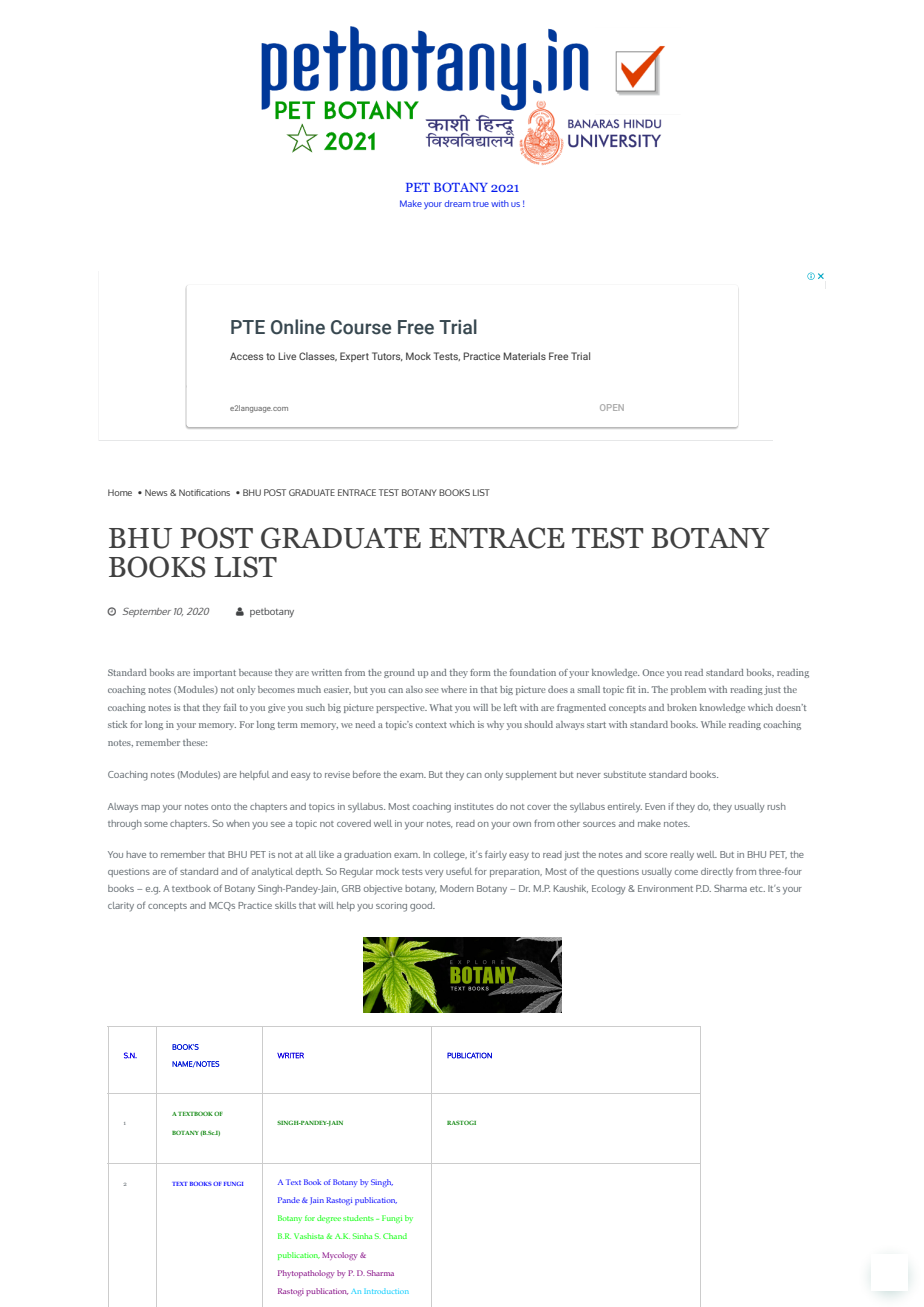 The image size is (924, 1307). Describe the element at coordinates (457, 203) in the screenshot. I see `dream` at that location.
